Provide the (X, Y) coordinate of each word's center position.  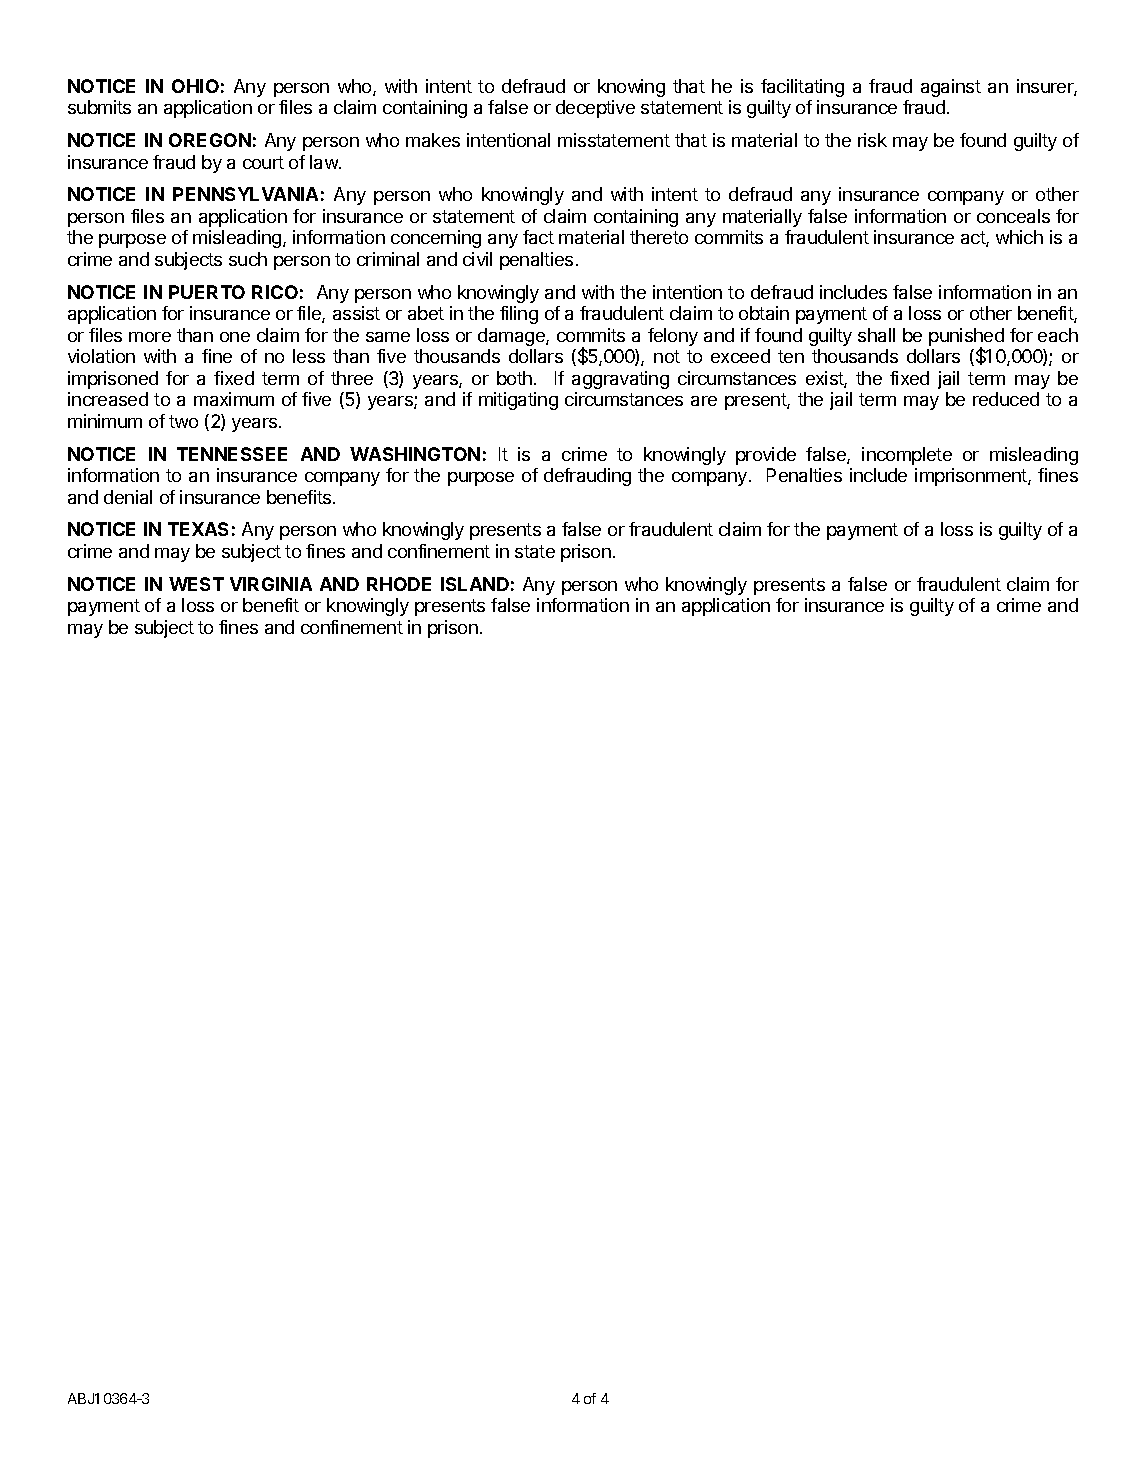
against (951, 88)
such (248, 259)
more (150, 337)
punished (966, 338)
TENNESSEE (232, 454)
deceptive (595, 109)
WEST (196, 584)
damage (512, 337)
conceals (1013, 216)
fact (538, 237)
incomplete (907, 456)
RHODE (399, 584)
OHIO (195, 86)
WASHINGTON (415, 454)
